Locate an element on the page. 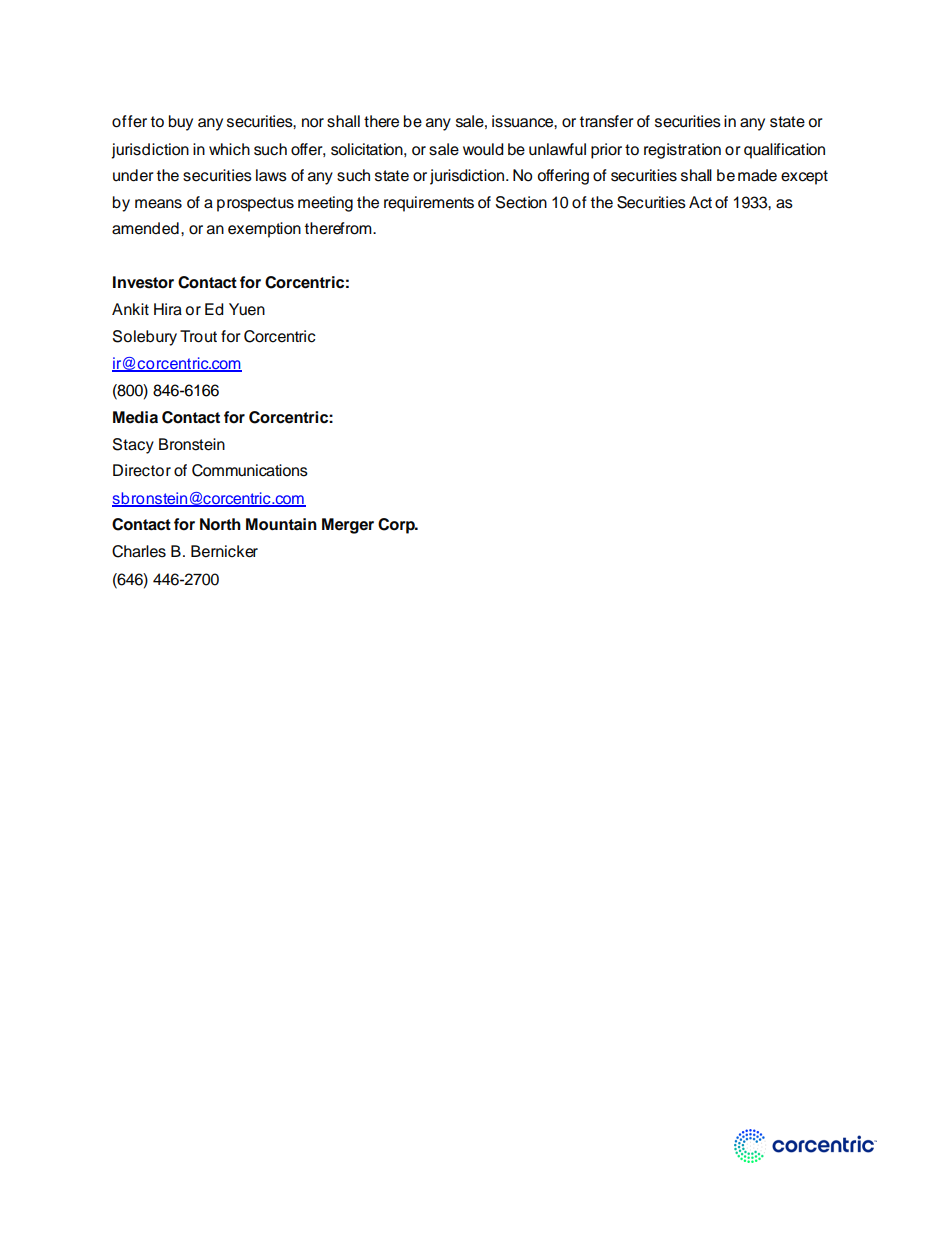  North is located at coordinates (220, 524).
